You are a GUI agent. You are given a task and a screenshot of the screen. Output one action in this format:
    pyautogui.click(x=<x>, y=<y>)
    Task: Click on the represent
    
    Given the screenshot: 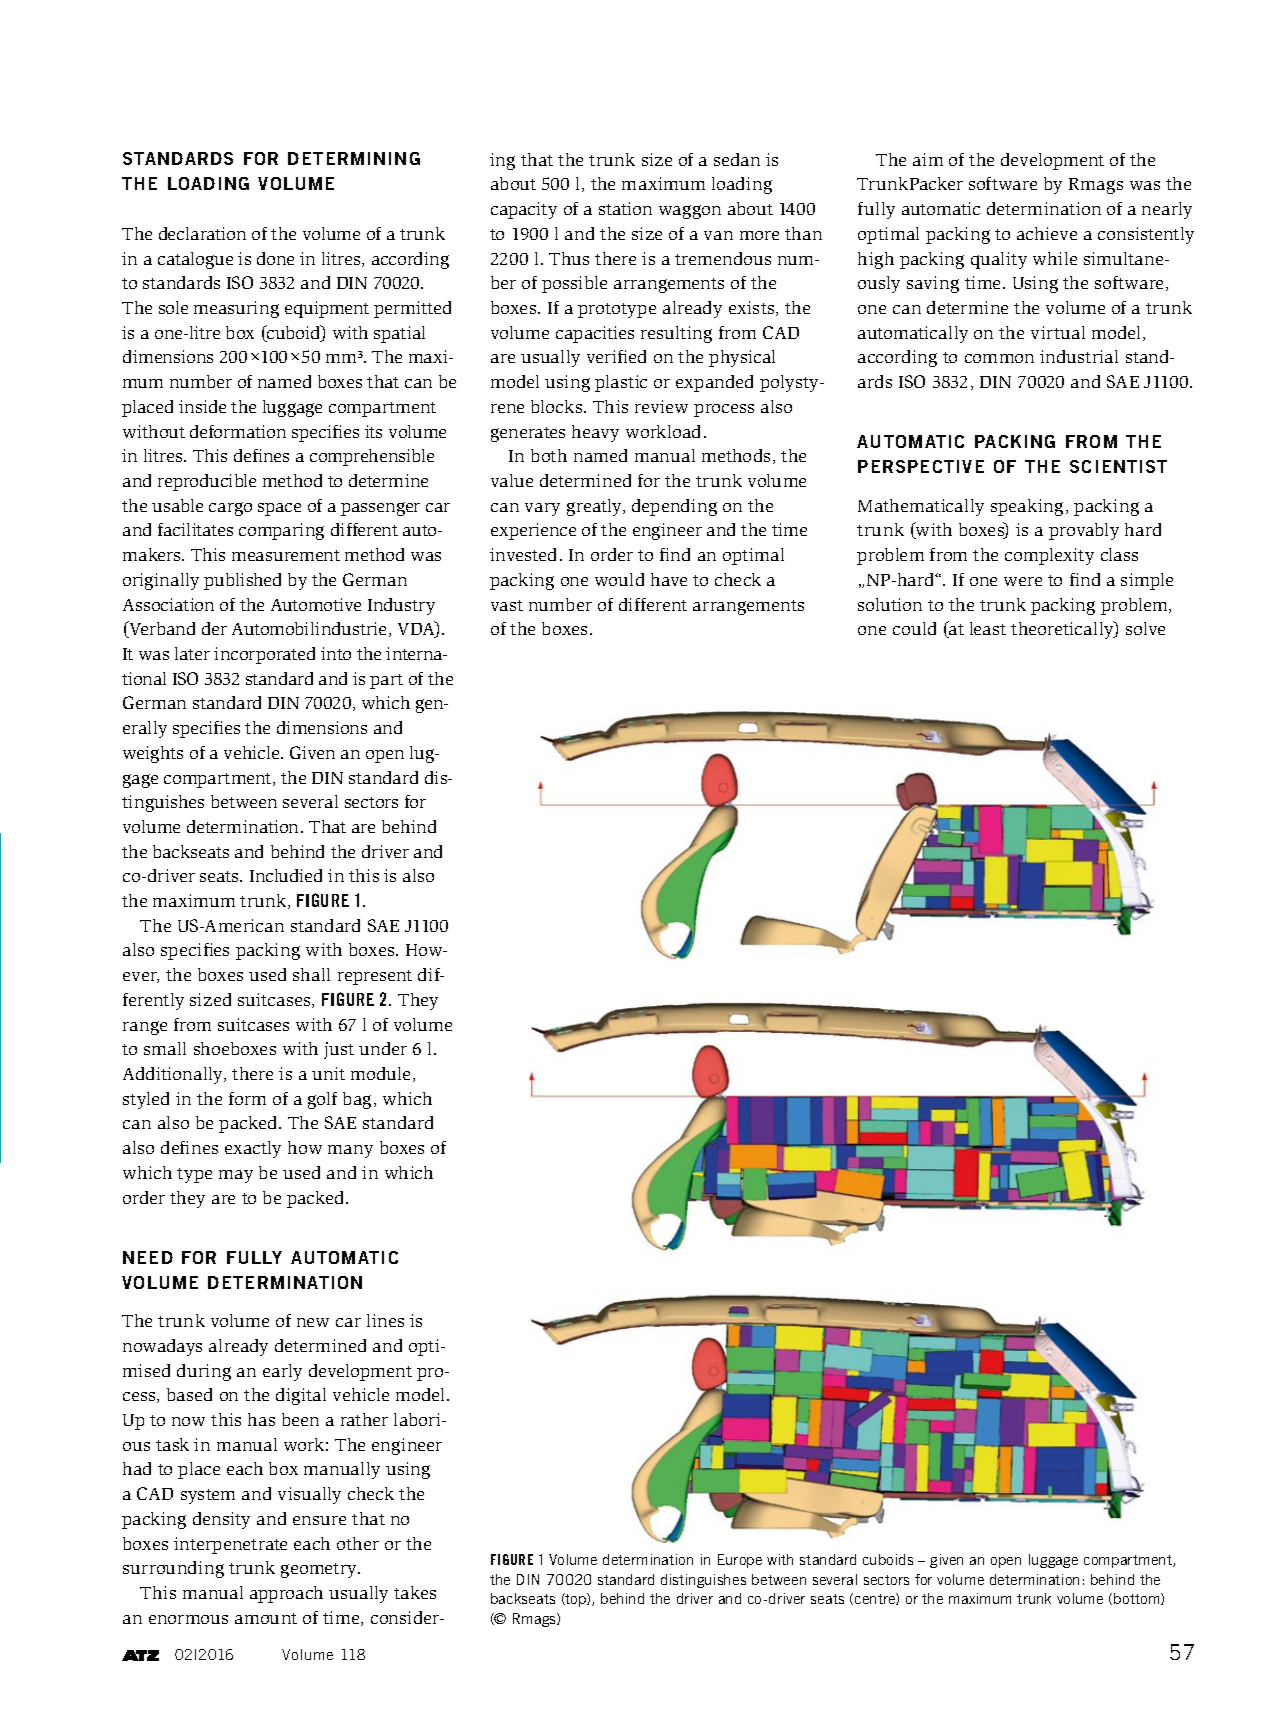 What is the action you would take?
    pyautogui.click(x=375, y=977)
